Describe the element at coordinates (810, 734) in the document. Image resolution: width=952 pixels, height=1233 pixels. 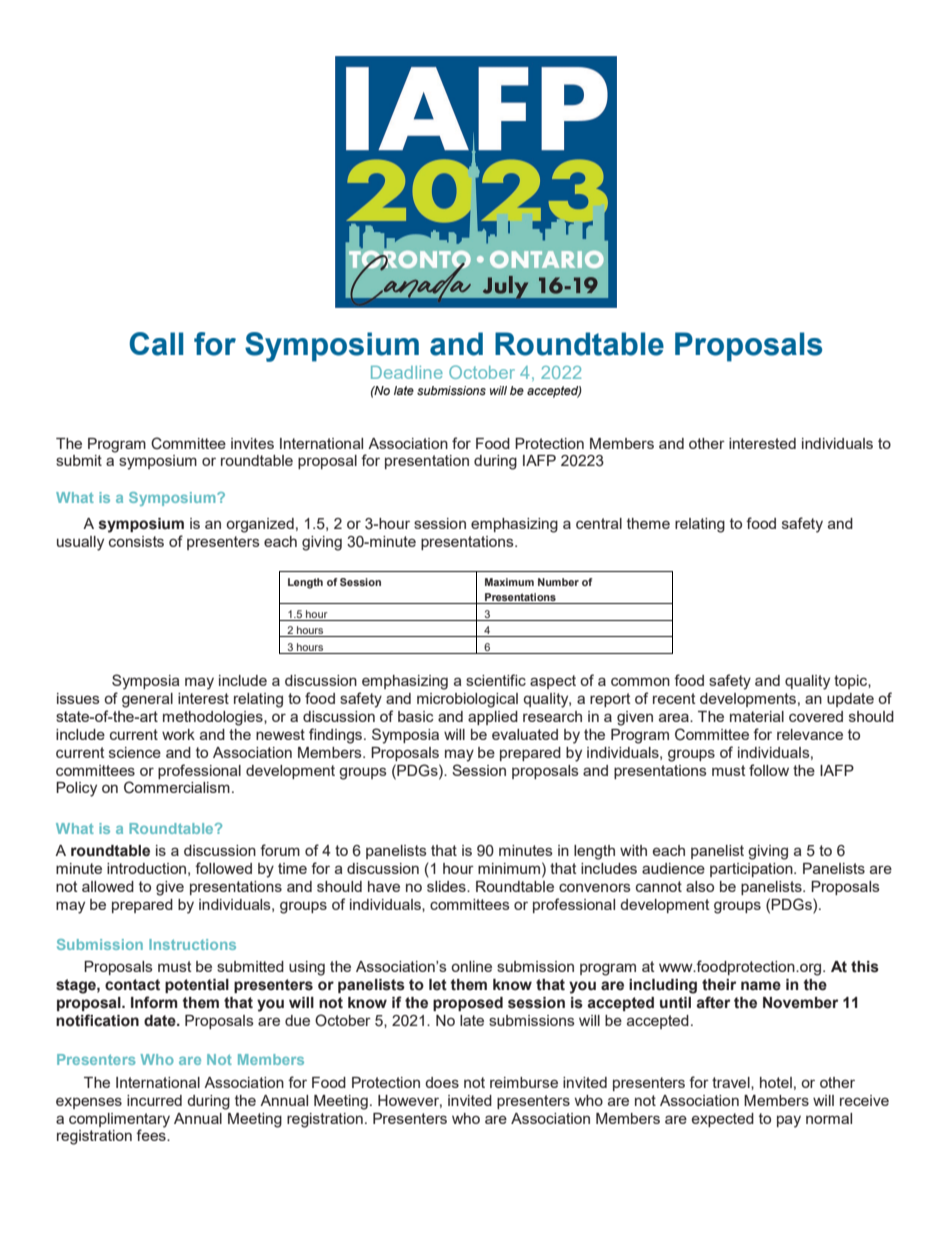
I see `relevance` at that location.
